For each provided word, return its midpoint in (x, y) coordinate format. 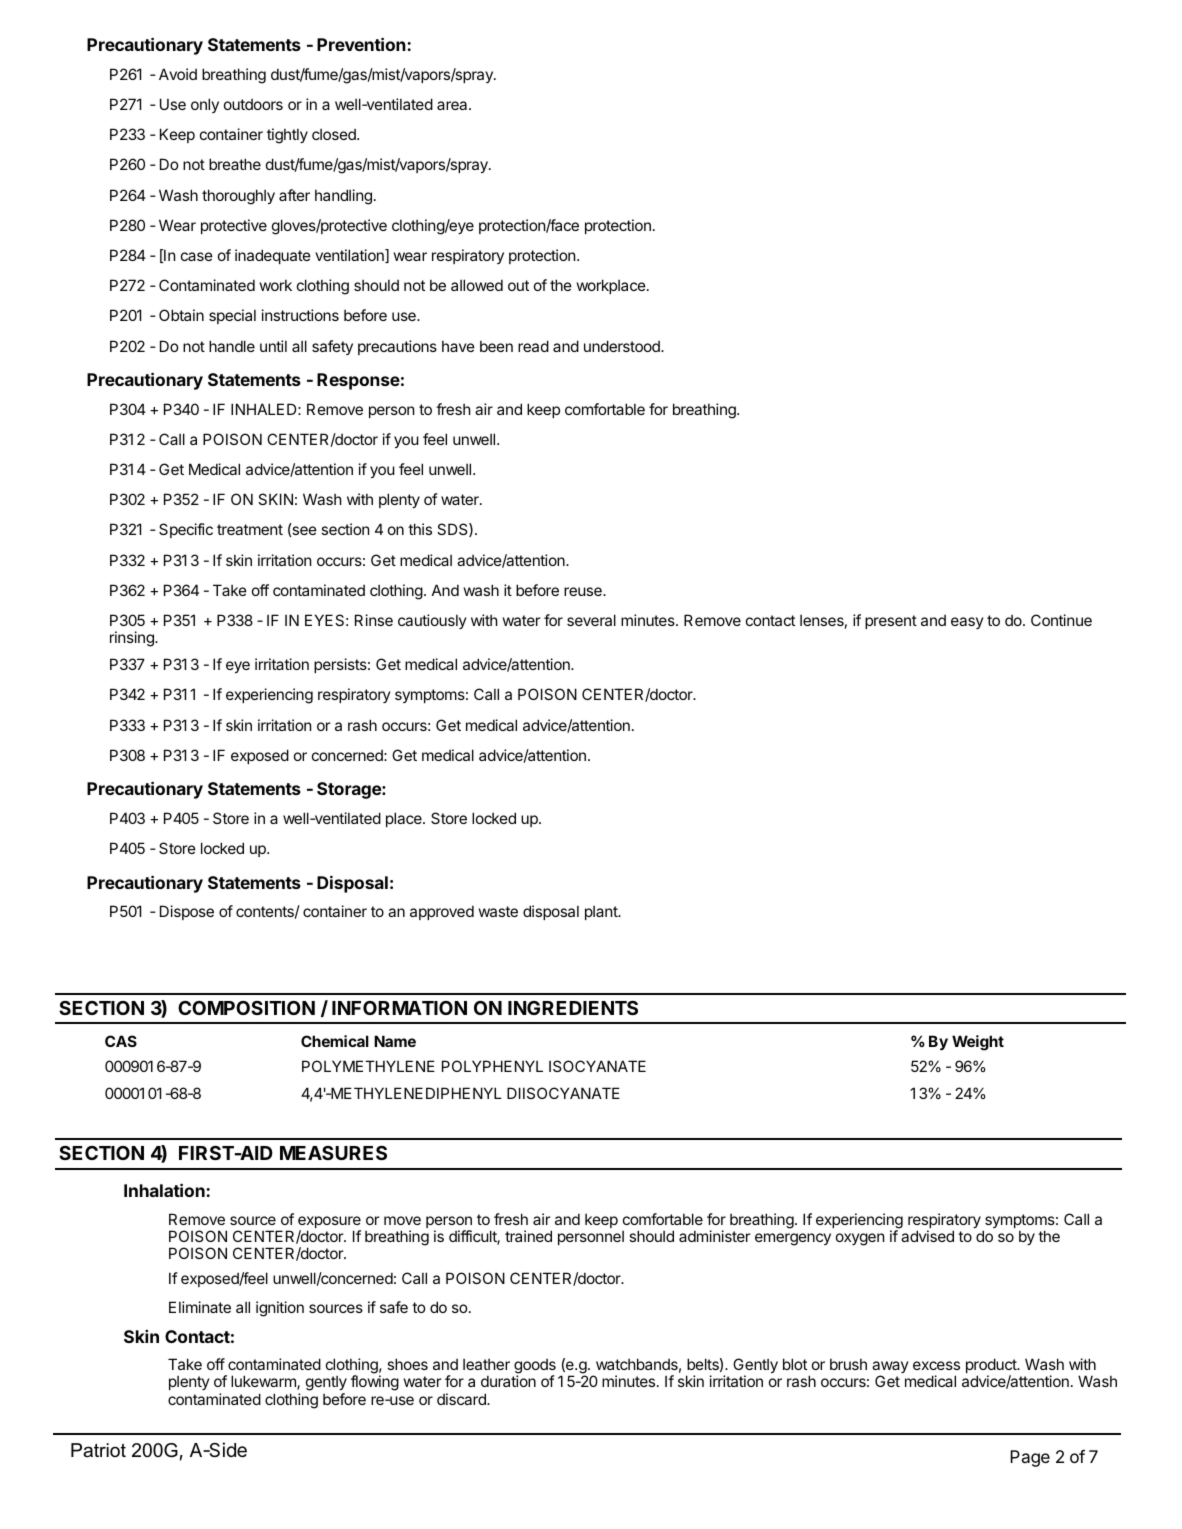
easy (967, 623)
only (205, 105)
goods (535, 1367)
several (591, 620)
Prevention (362, 44)
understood (623, 346)
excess (936, 1365)
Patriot (98, 1450)
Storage (350, 790)
